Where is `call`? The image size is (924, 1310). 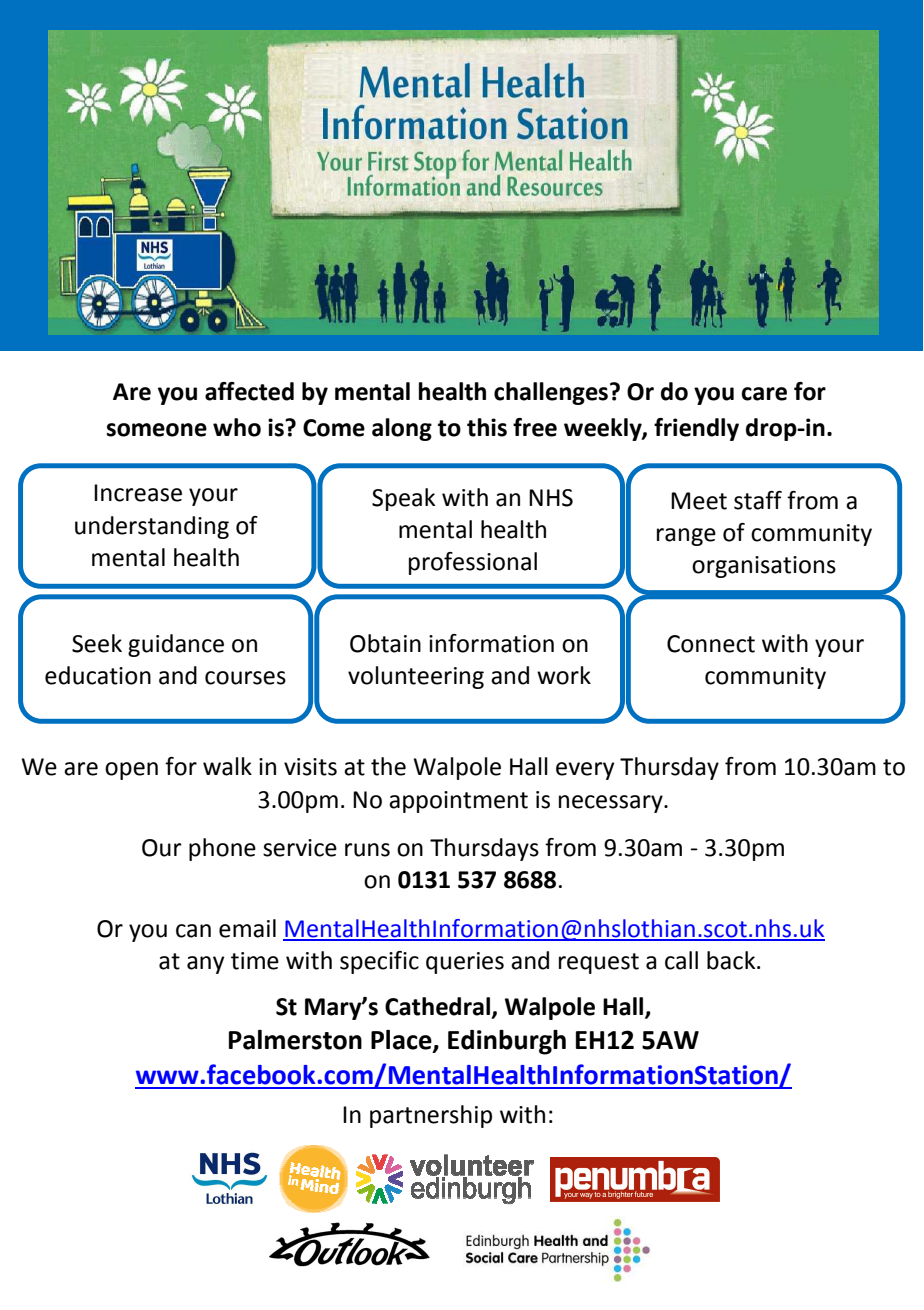 call is located at coordinates (681, 960).
